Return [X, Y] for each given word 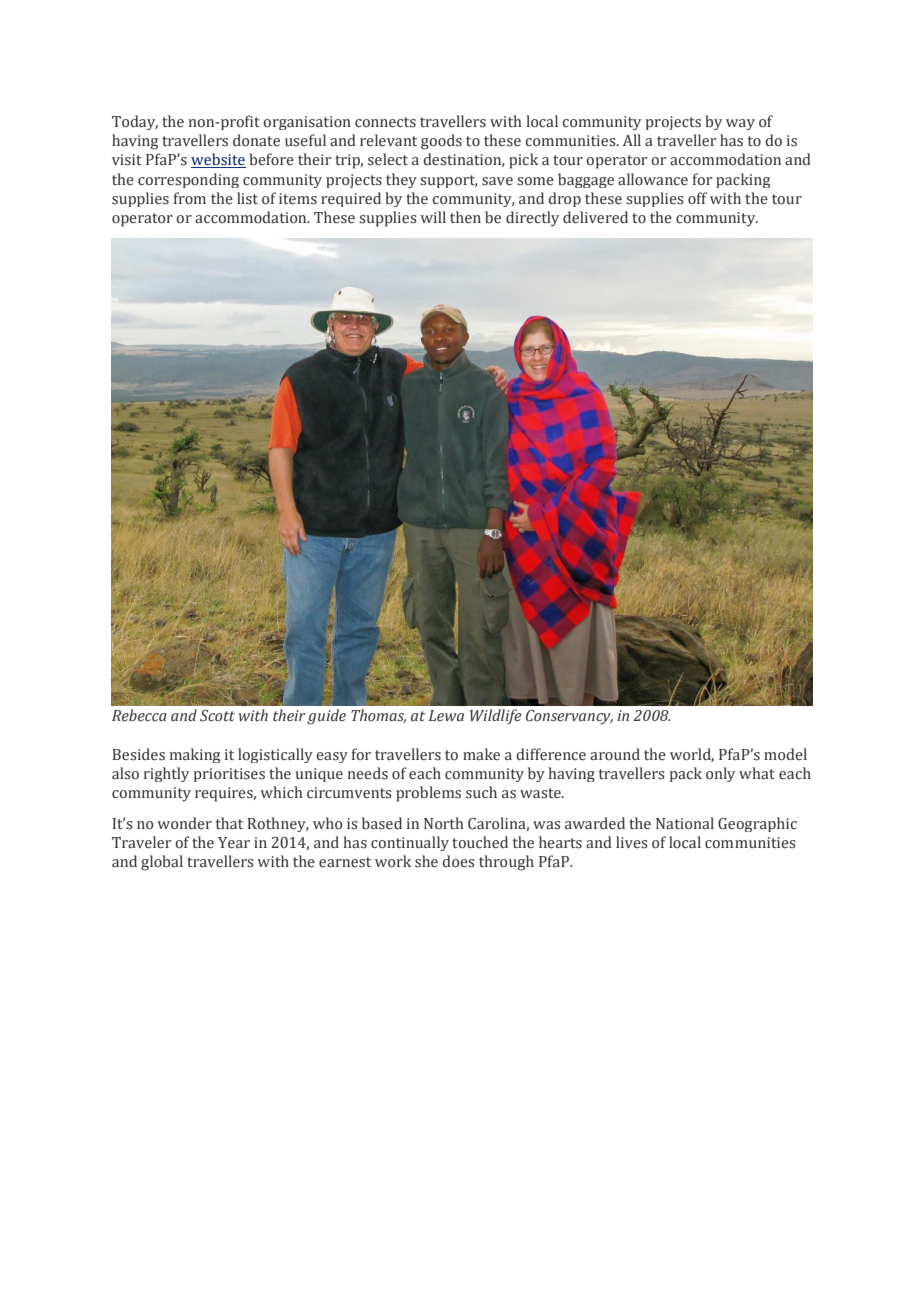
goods [441, 142]
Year [234, 843]
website [218, 160]
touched [480, 842]
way [740, 124]
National [685, 823]
